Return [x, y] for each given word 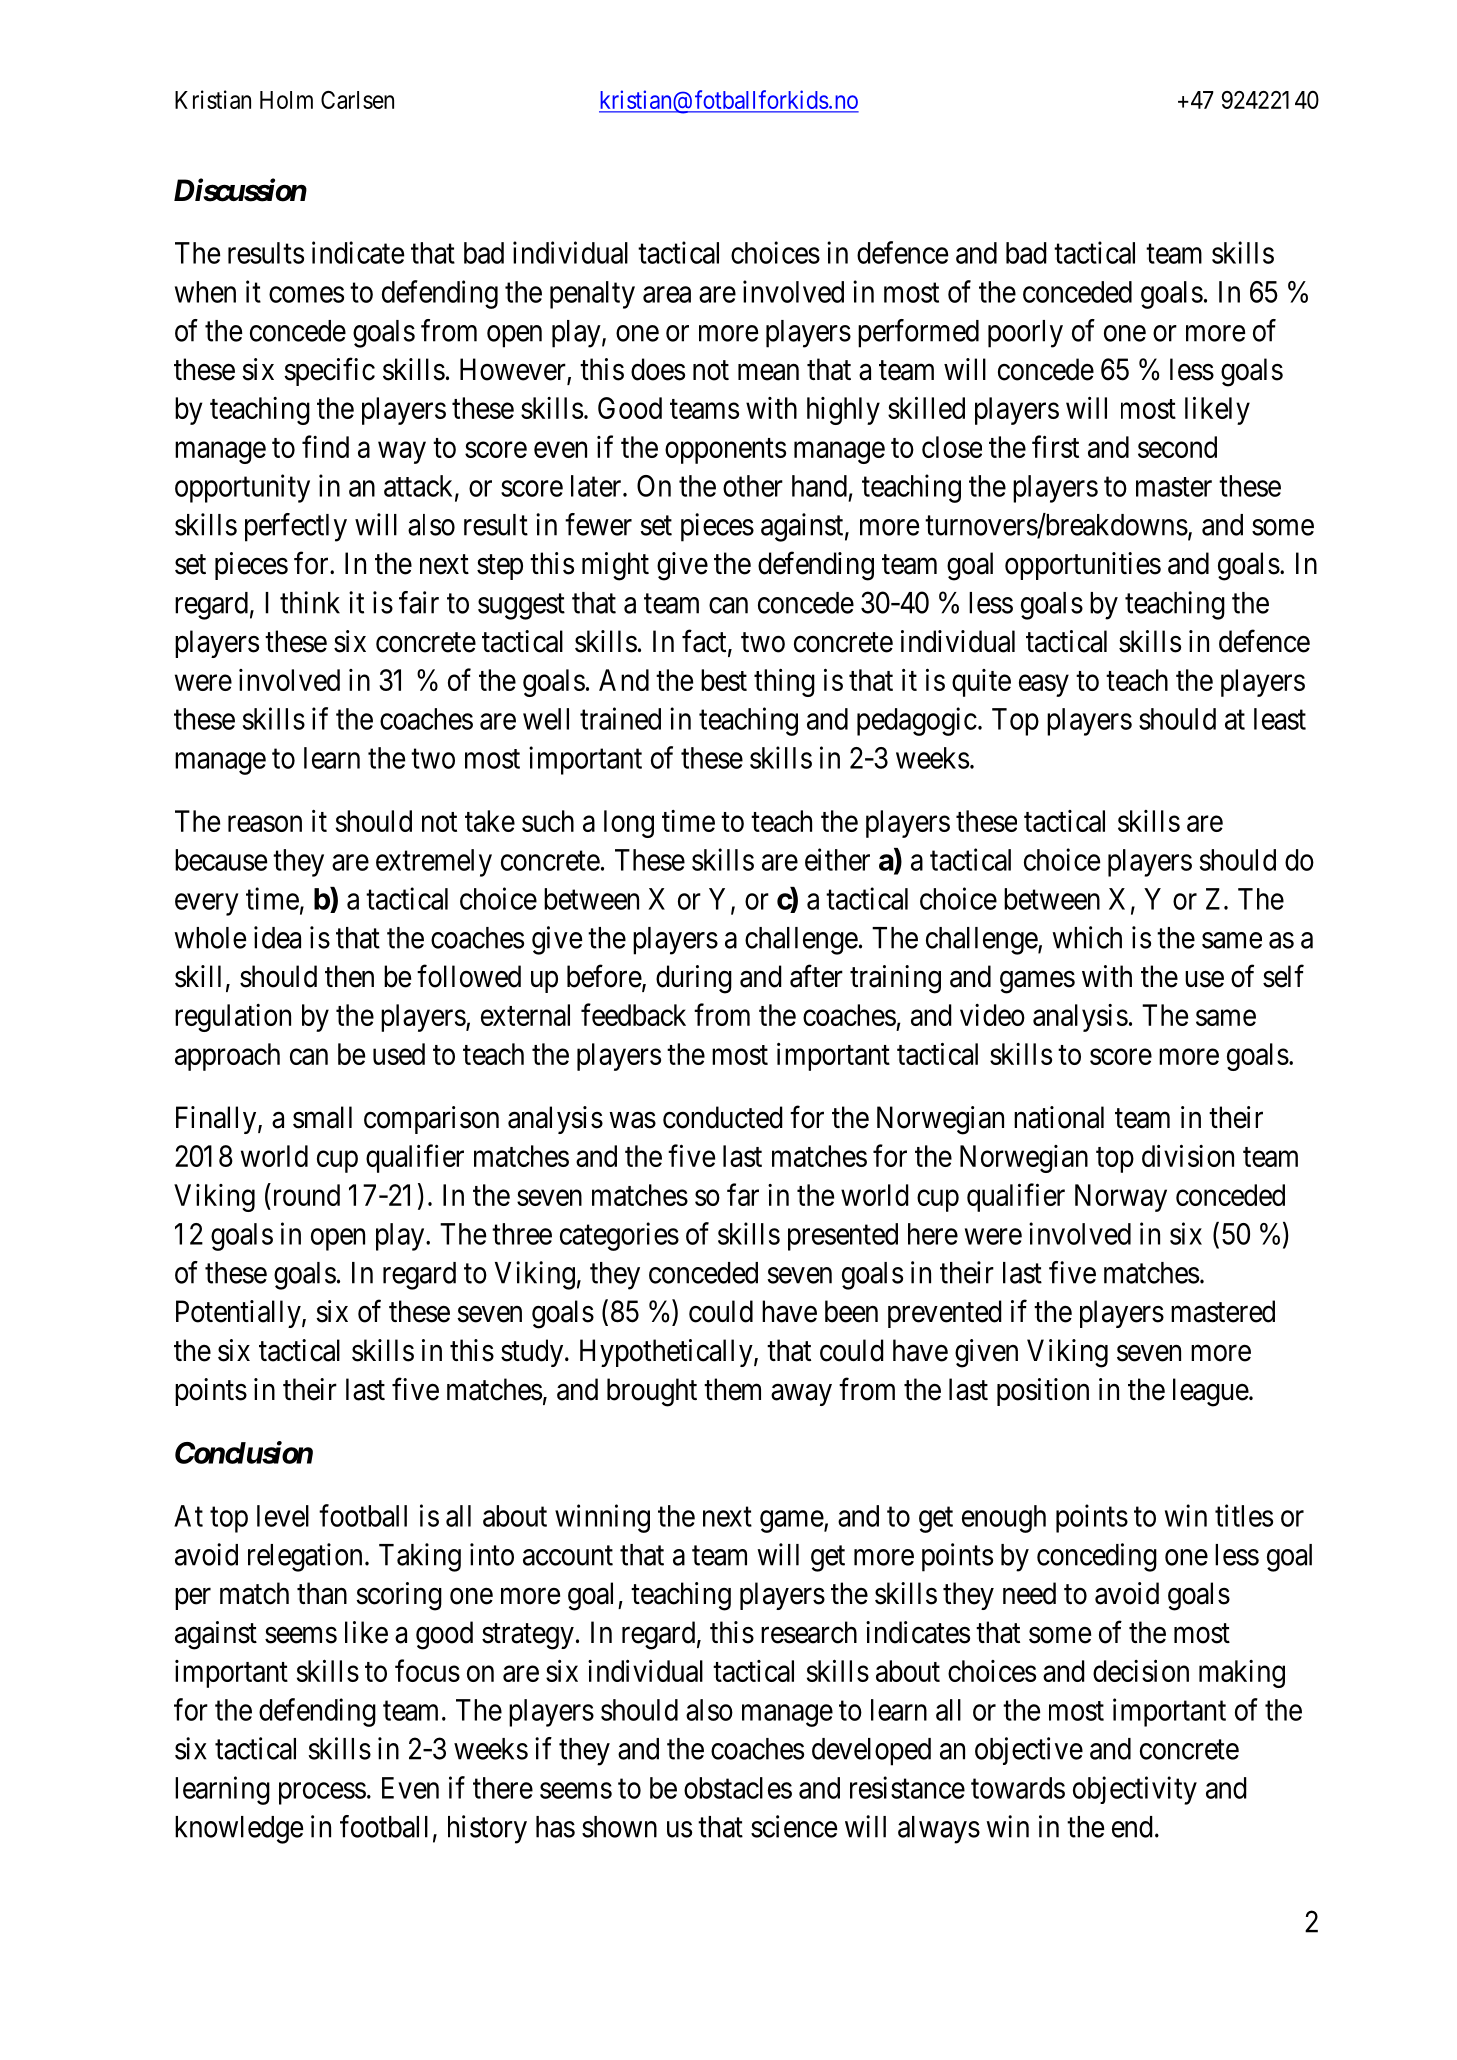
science [794, 1826]
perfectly [296, 527]
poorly [1025, 334]
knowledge [239, 1830]
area [667, 294]
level [283, 1516]
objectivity [1135, 1790]
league [1211, 1392]
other [753, 486]
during [694, 979]
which [1087, 937]
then [349, 976]
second [1177, 447]
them [732, 1389]
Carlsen [357, 100]
